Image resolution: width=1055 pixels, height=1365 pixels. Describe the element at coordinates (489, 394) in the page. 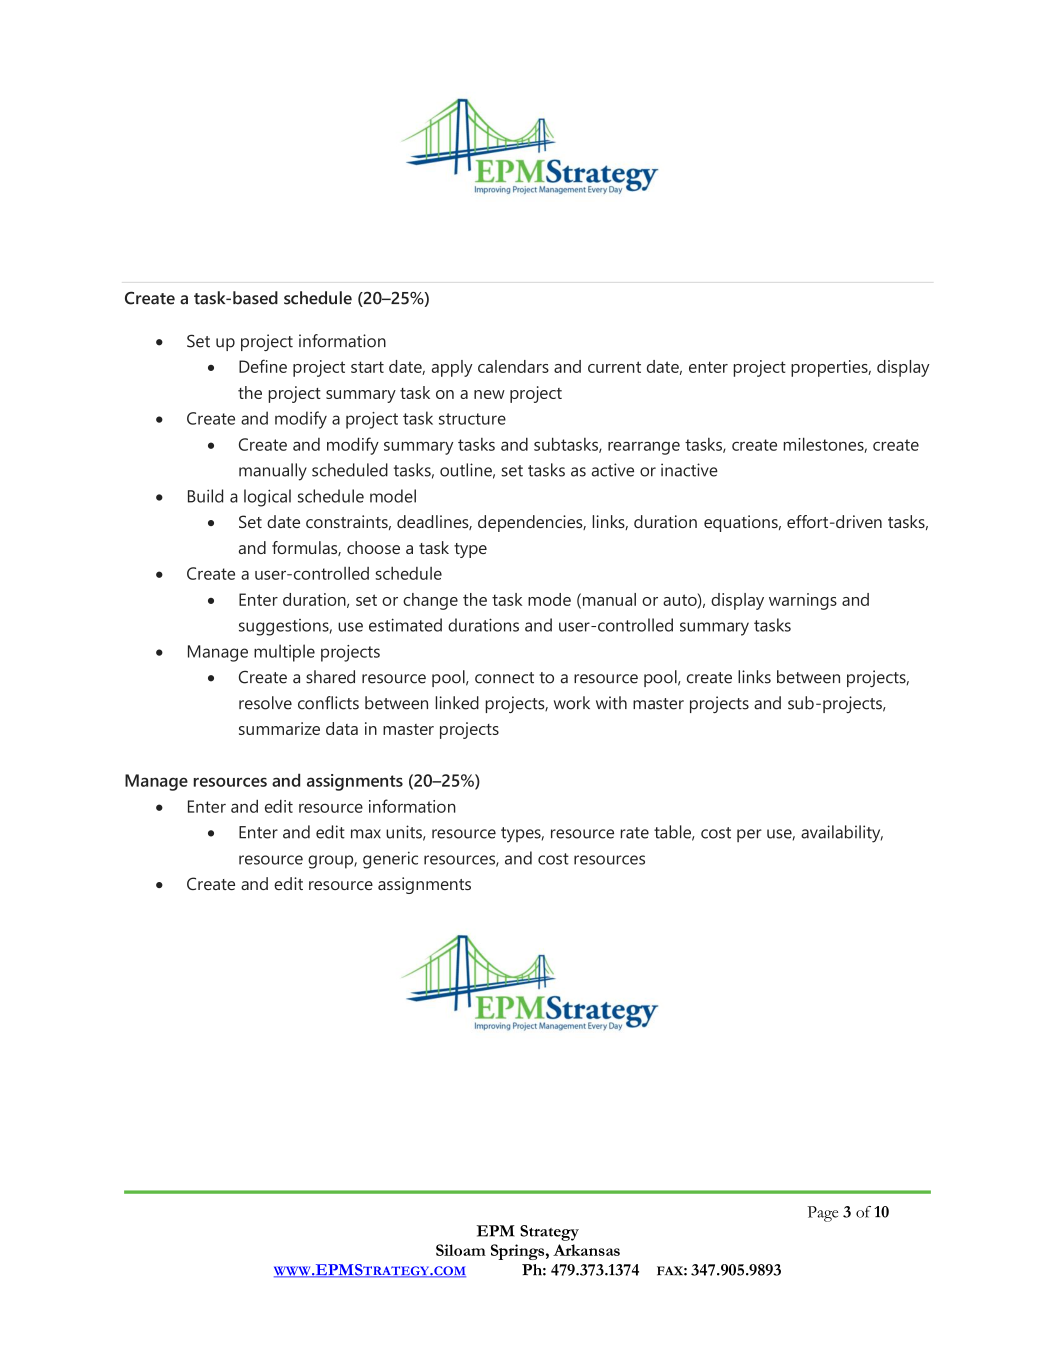

I see `new` at that location.
